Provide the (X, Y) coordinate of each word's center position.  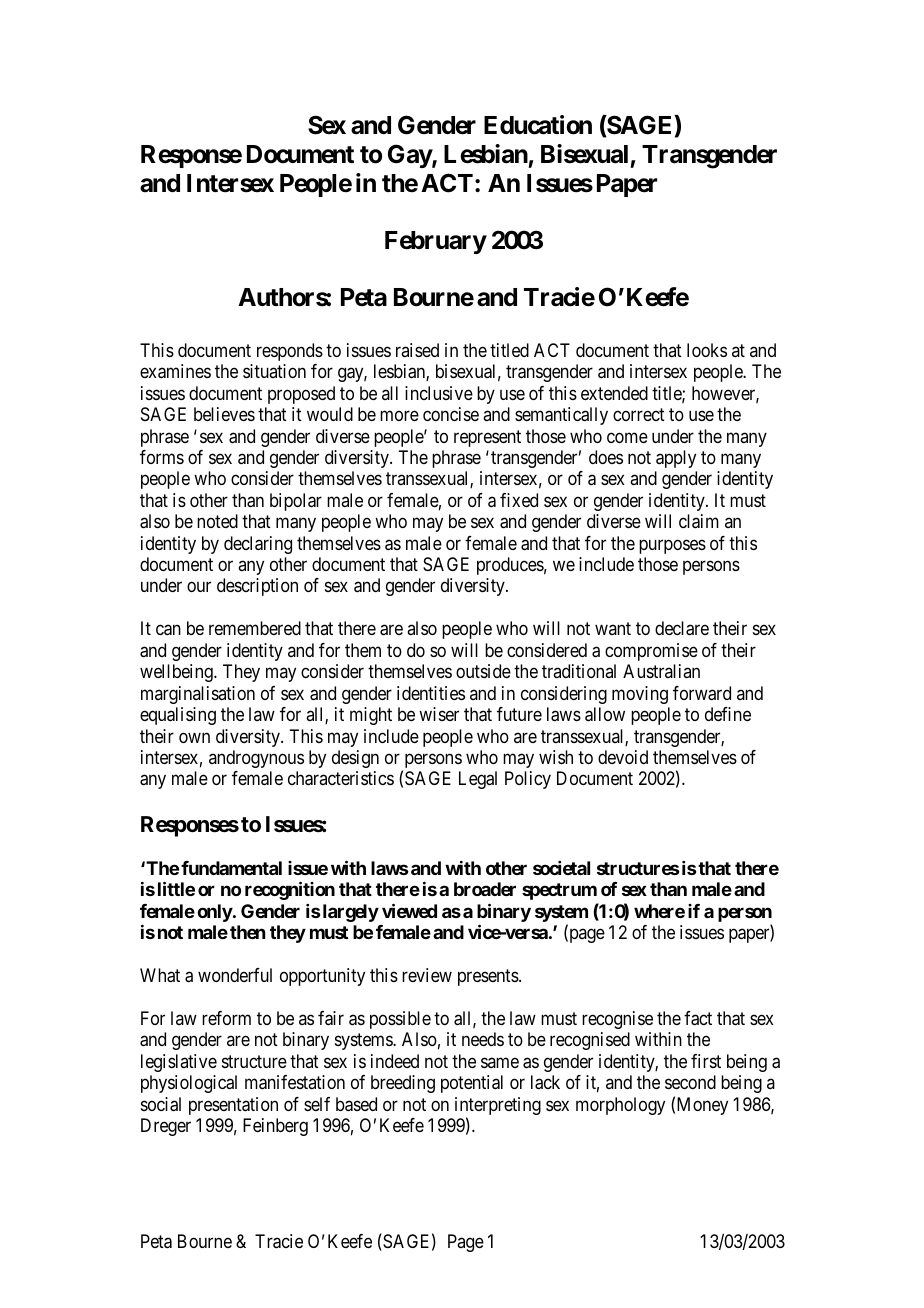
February (436, 242)
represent (487, 438)
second (690, 1082)
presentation (233, 1106)
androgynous (256, 759)
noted (217, 521)
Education (538, 125)
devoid (623, 757)
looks (707, 350)
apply (676, 459)
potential (472, 1084)
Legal (478, 780)
